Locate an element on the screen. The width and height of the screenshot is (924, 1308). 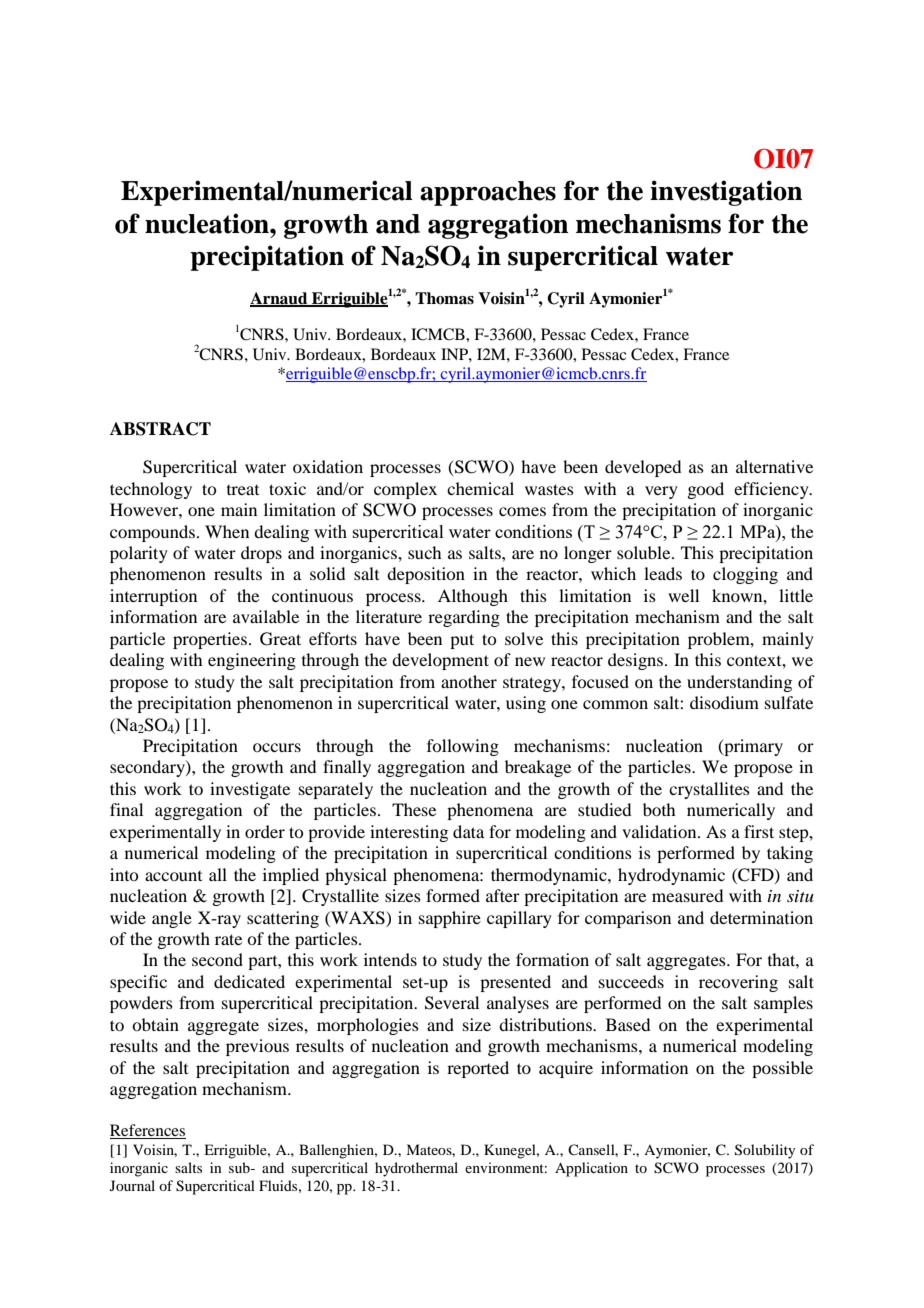
Solubility is located at coordinates (765, 1151).
